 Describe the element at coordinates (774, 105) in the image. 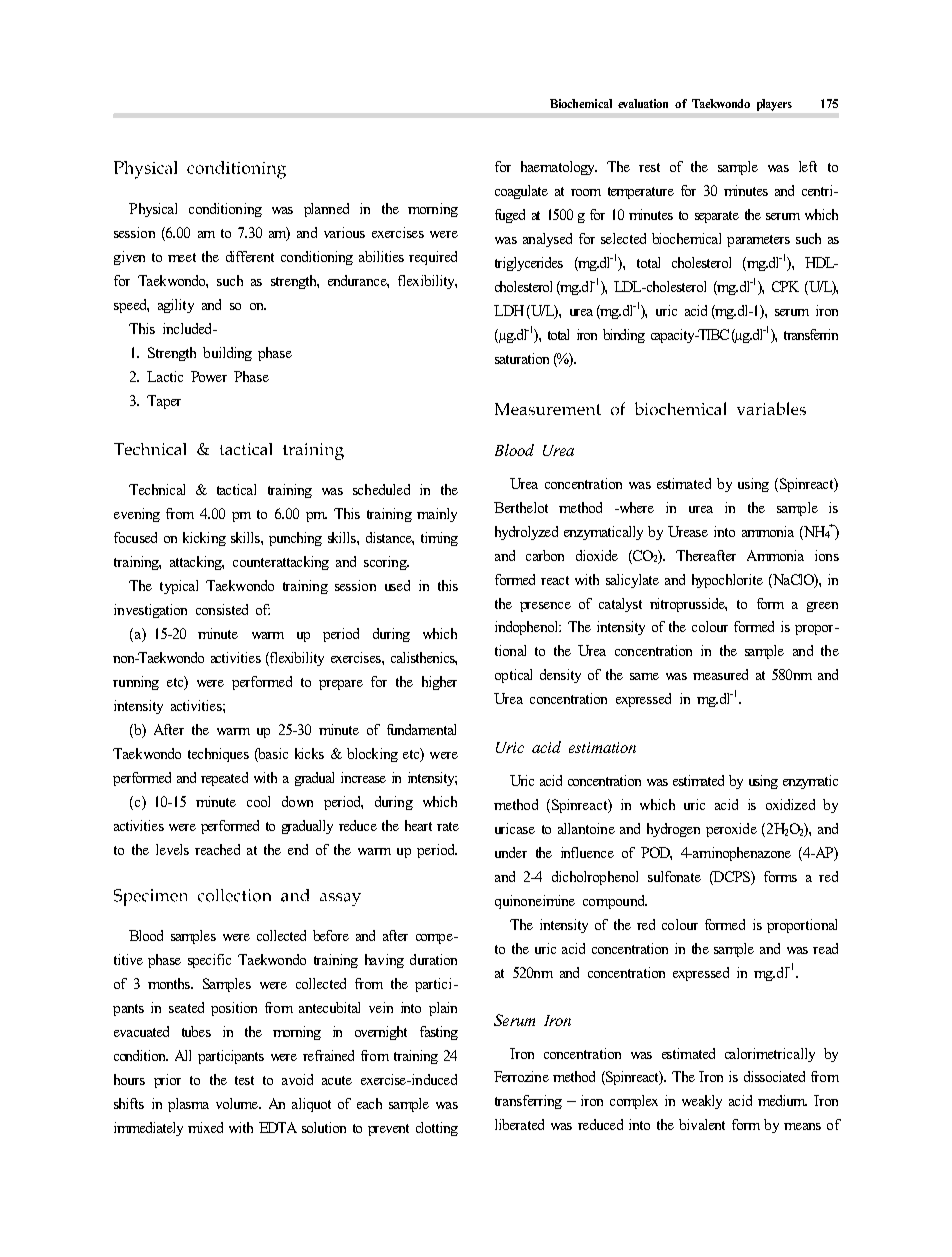

I see `players` at that location.
